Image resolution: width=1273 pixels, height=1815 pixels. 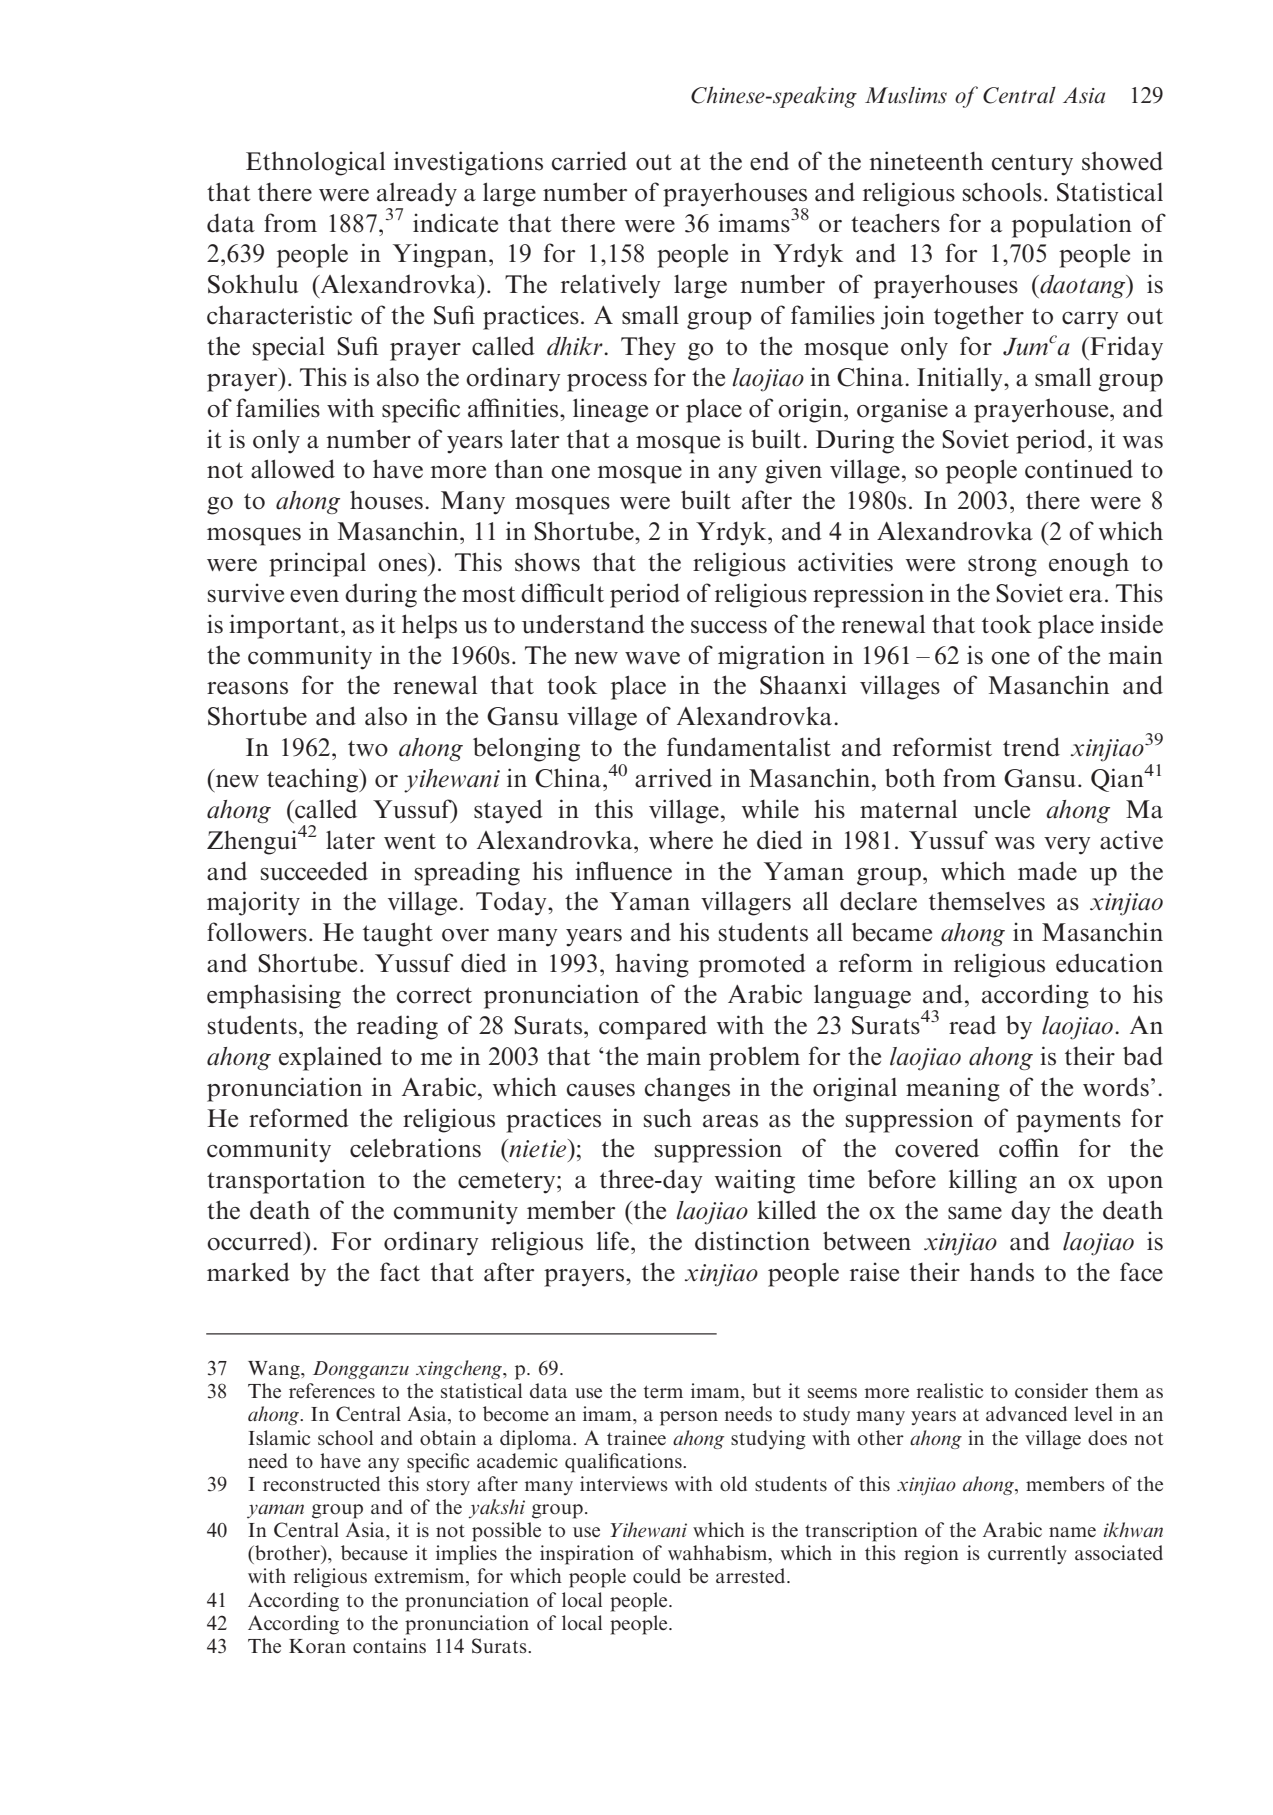 What do you see at coordinates (1079, 469) in the screenshot?
I see `continued` at bounding box center [1079, 469].
